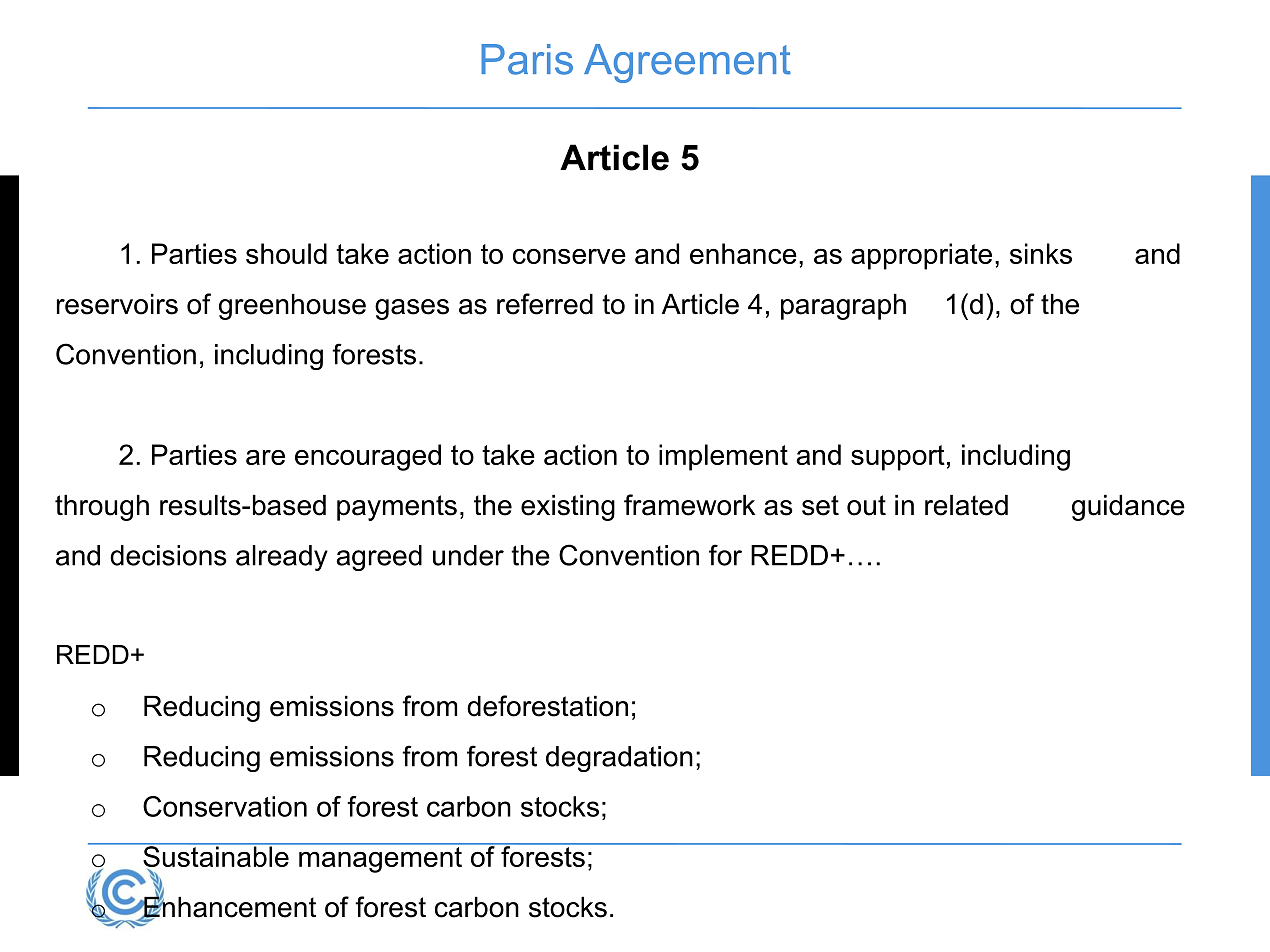  Describe the element at coordinates (966, 505) in the page. I see `related` at that location.
